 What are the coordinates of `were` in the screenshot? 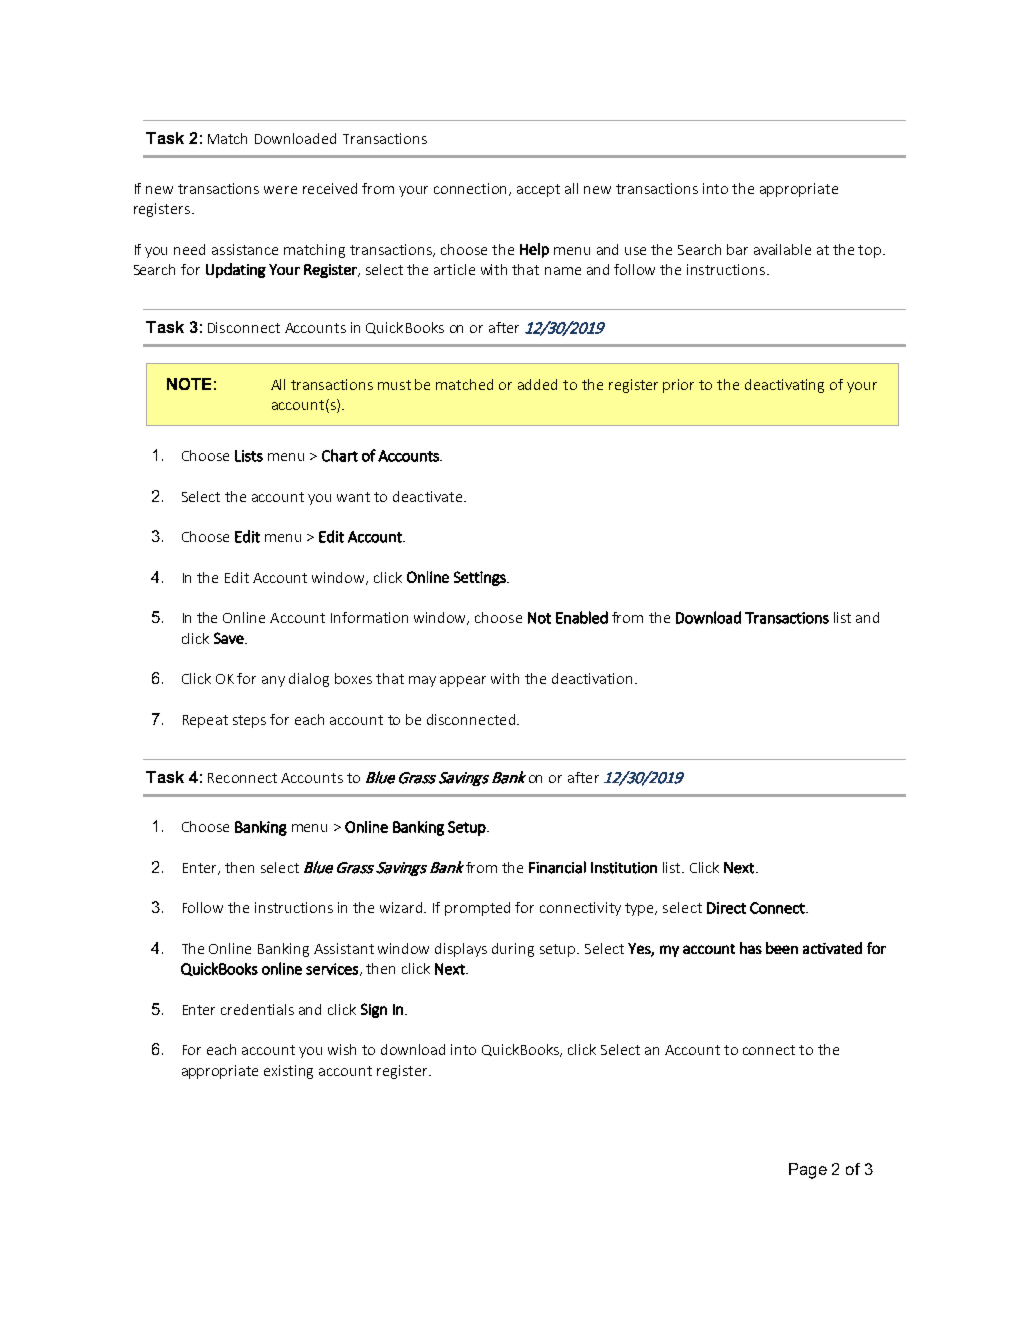 It's located at (280, 190).
